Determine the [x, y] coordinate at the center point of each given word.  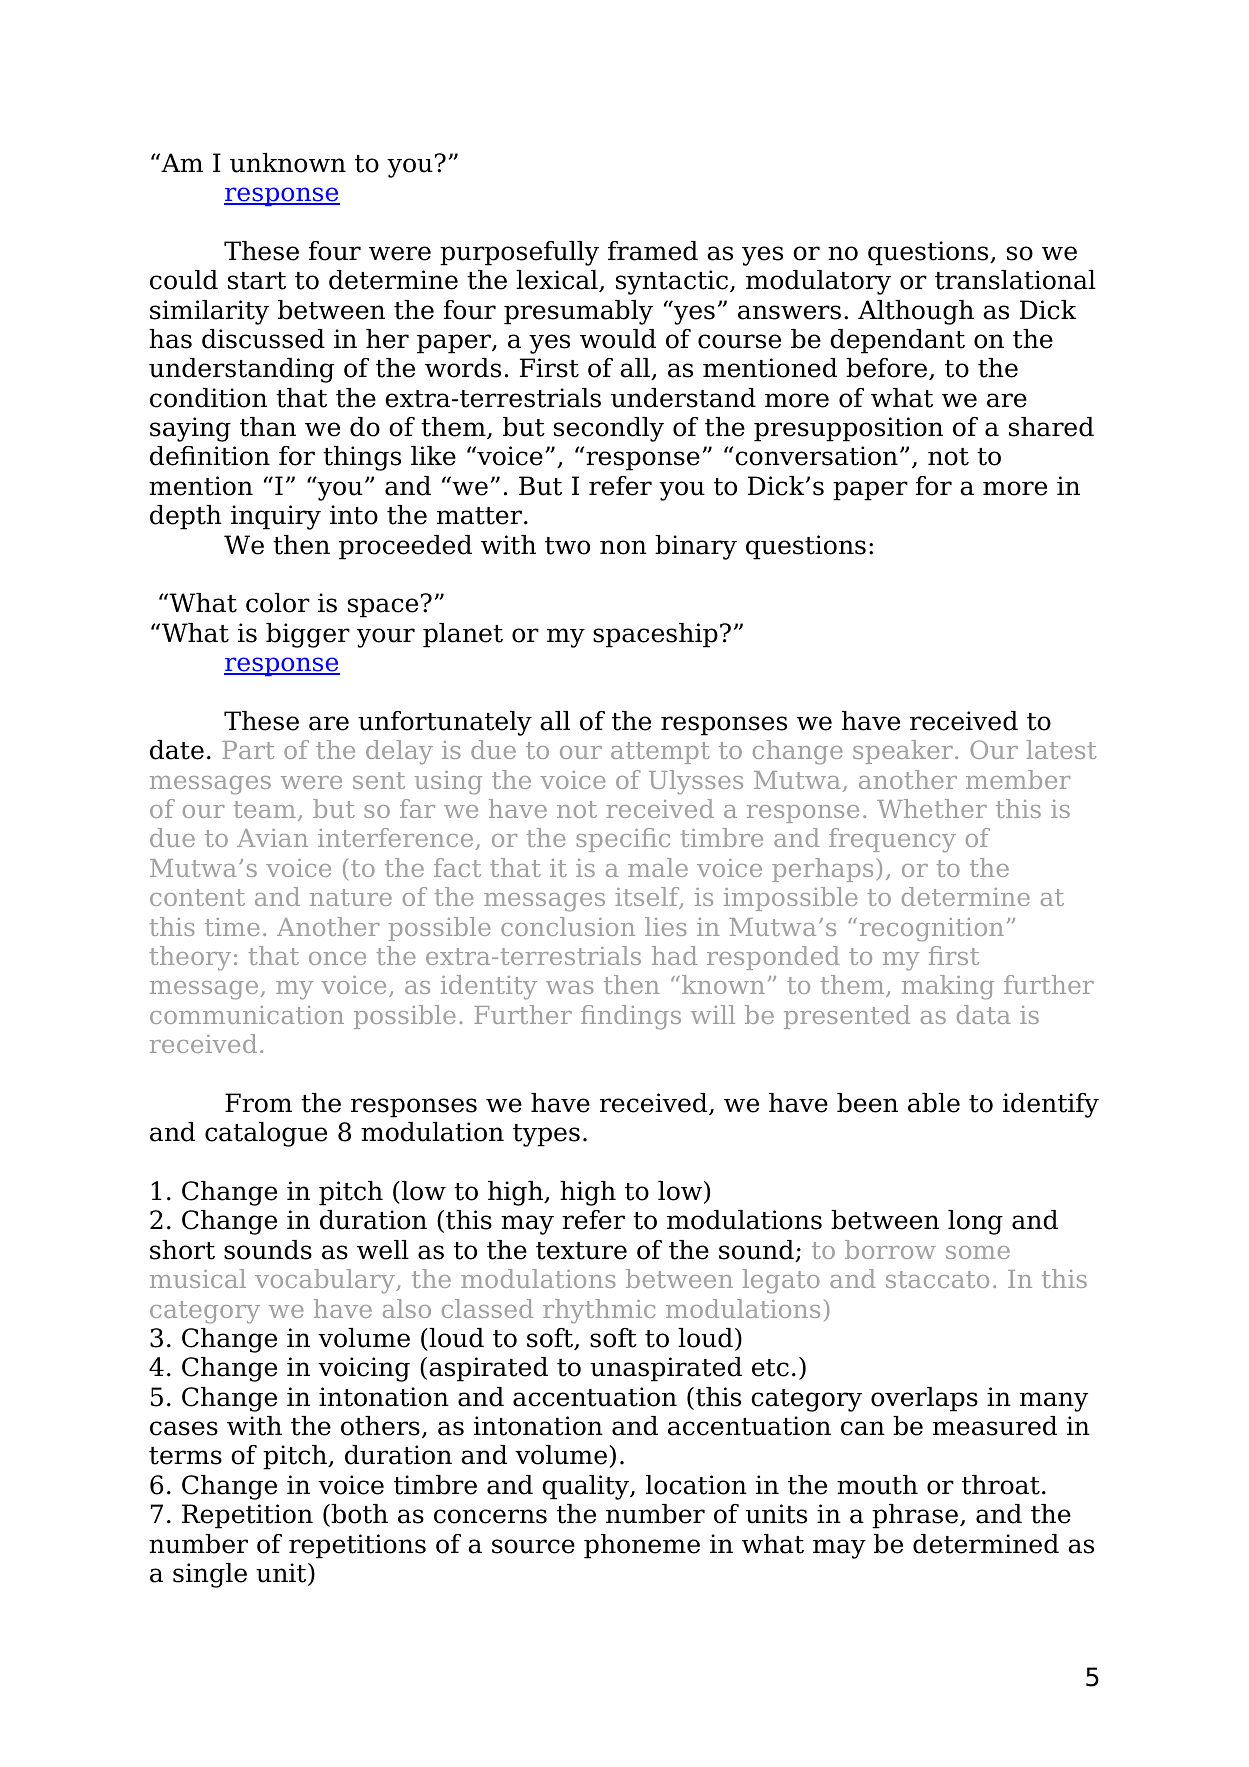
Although [916, 312]
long [975, 1222]
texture [581, 1251]
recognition [932, 930]
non [623, 547]
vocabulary [326, 1281]
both [358, 1515]
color [278, 603]
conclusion [568, 926]
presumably [578, 312]
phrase [916, 1516]
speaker [903, 752]
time [232, 927]
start [257, 281]
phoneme [642, 1546]
